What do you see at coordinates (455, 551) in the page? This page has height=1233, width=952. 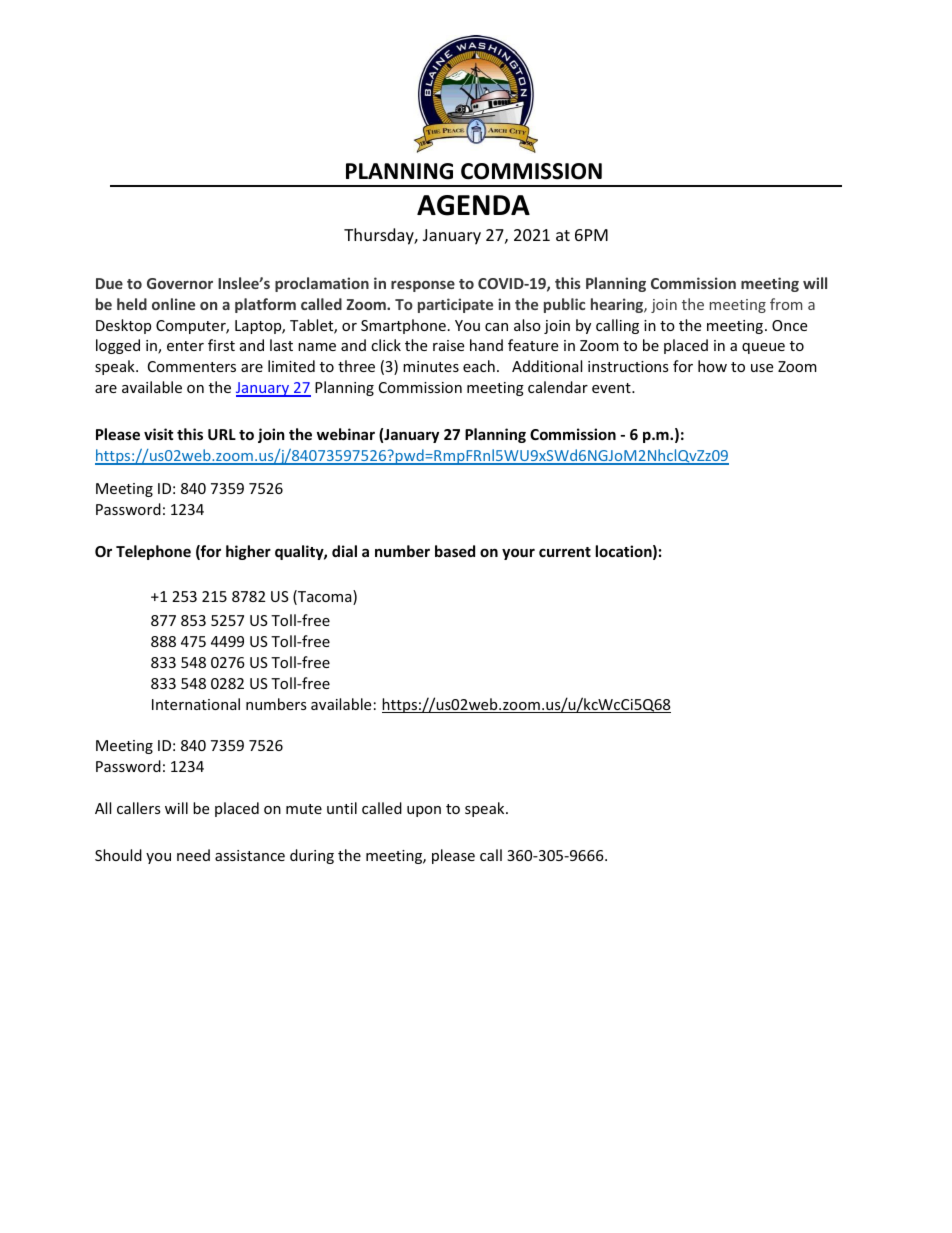 I see `based` at bounding box center [455, 551].
